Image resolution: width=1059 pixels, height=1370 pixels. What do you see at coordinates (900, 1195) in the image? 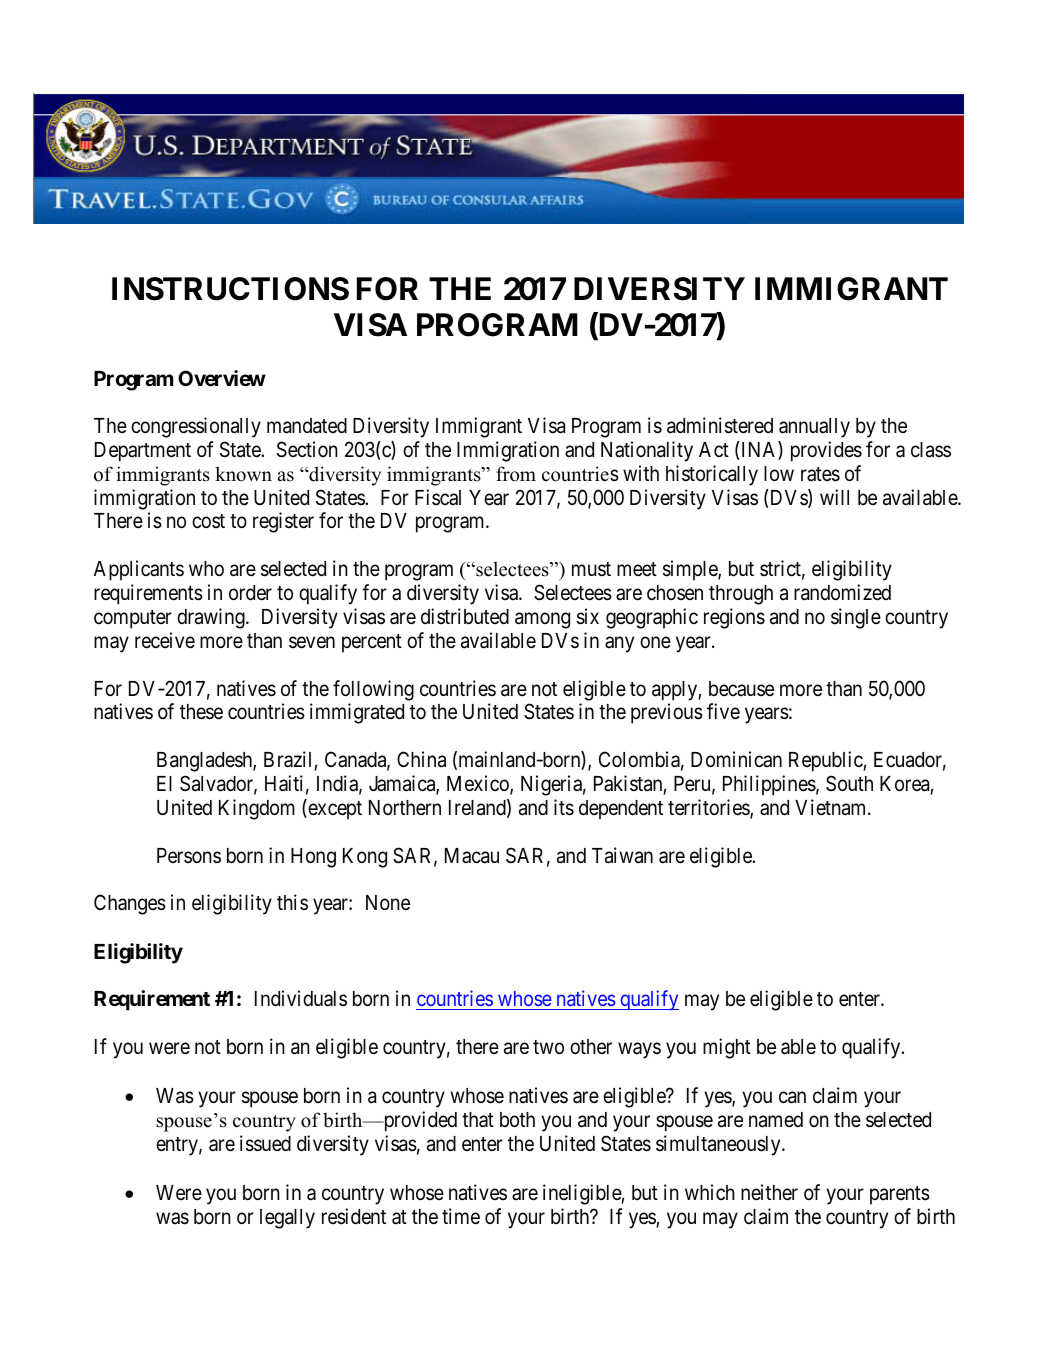
I see `parents` at bounding box center [900, 1195].
